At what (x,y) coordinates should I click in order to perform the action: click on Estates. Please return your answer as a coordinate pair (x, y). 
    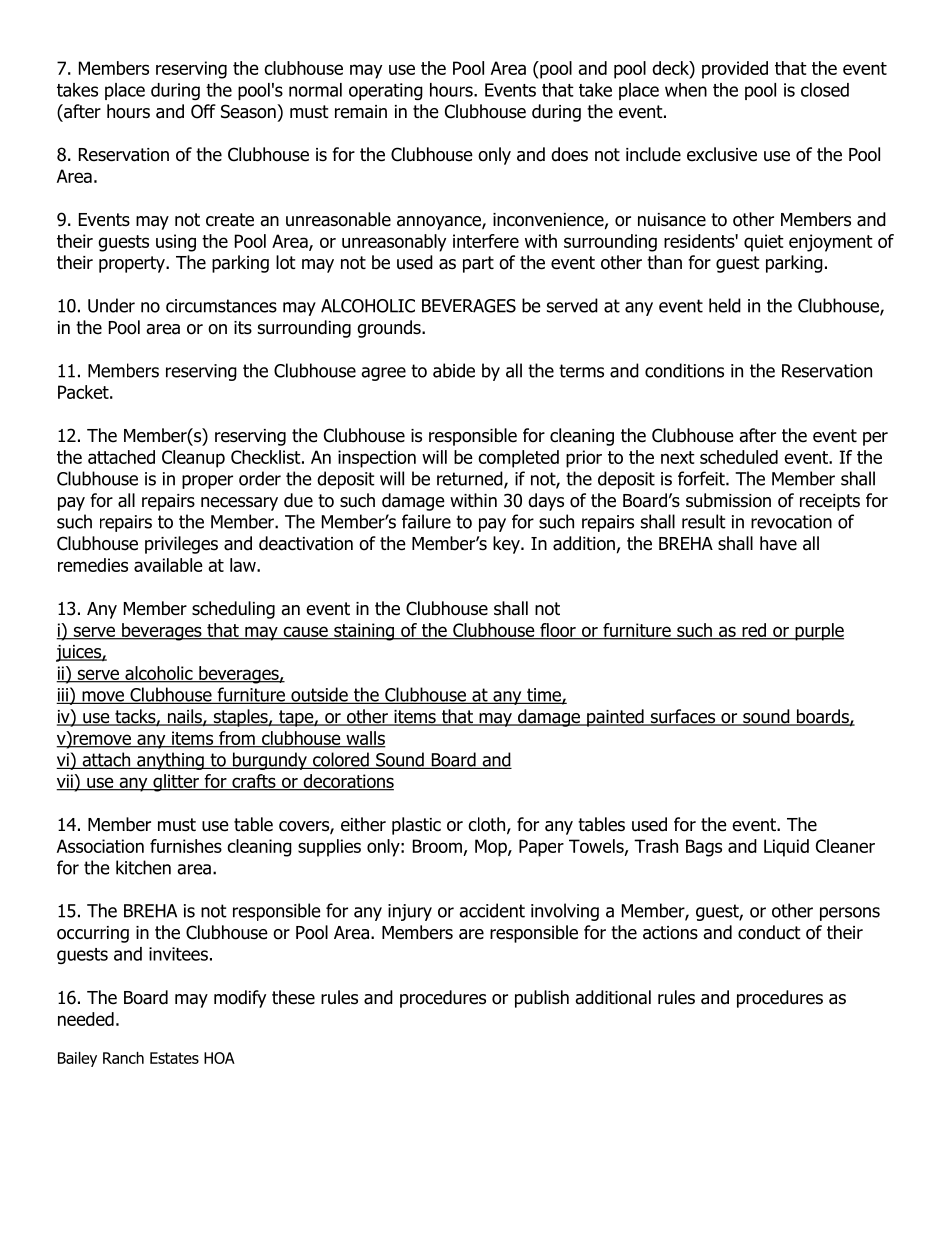
    Looking at the image, I should click on (174, 1058).
